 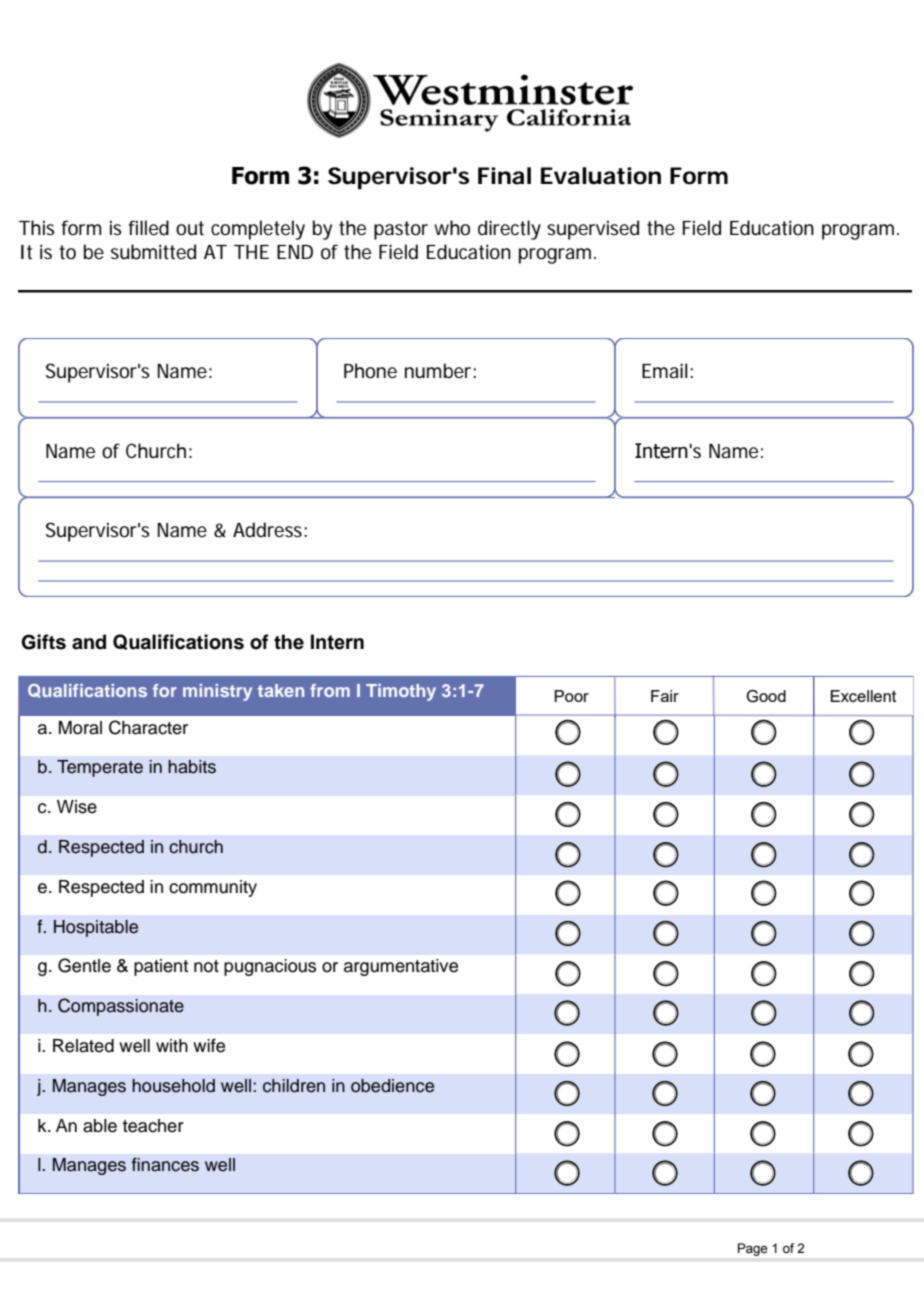 I want to click on Timothy, so click(x=401, y=692).
